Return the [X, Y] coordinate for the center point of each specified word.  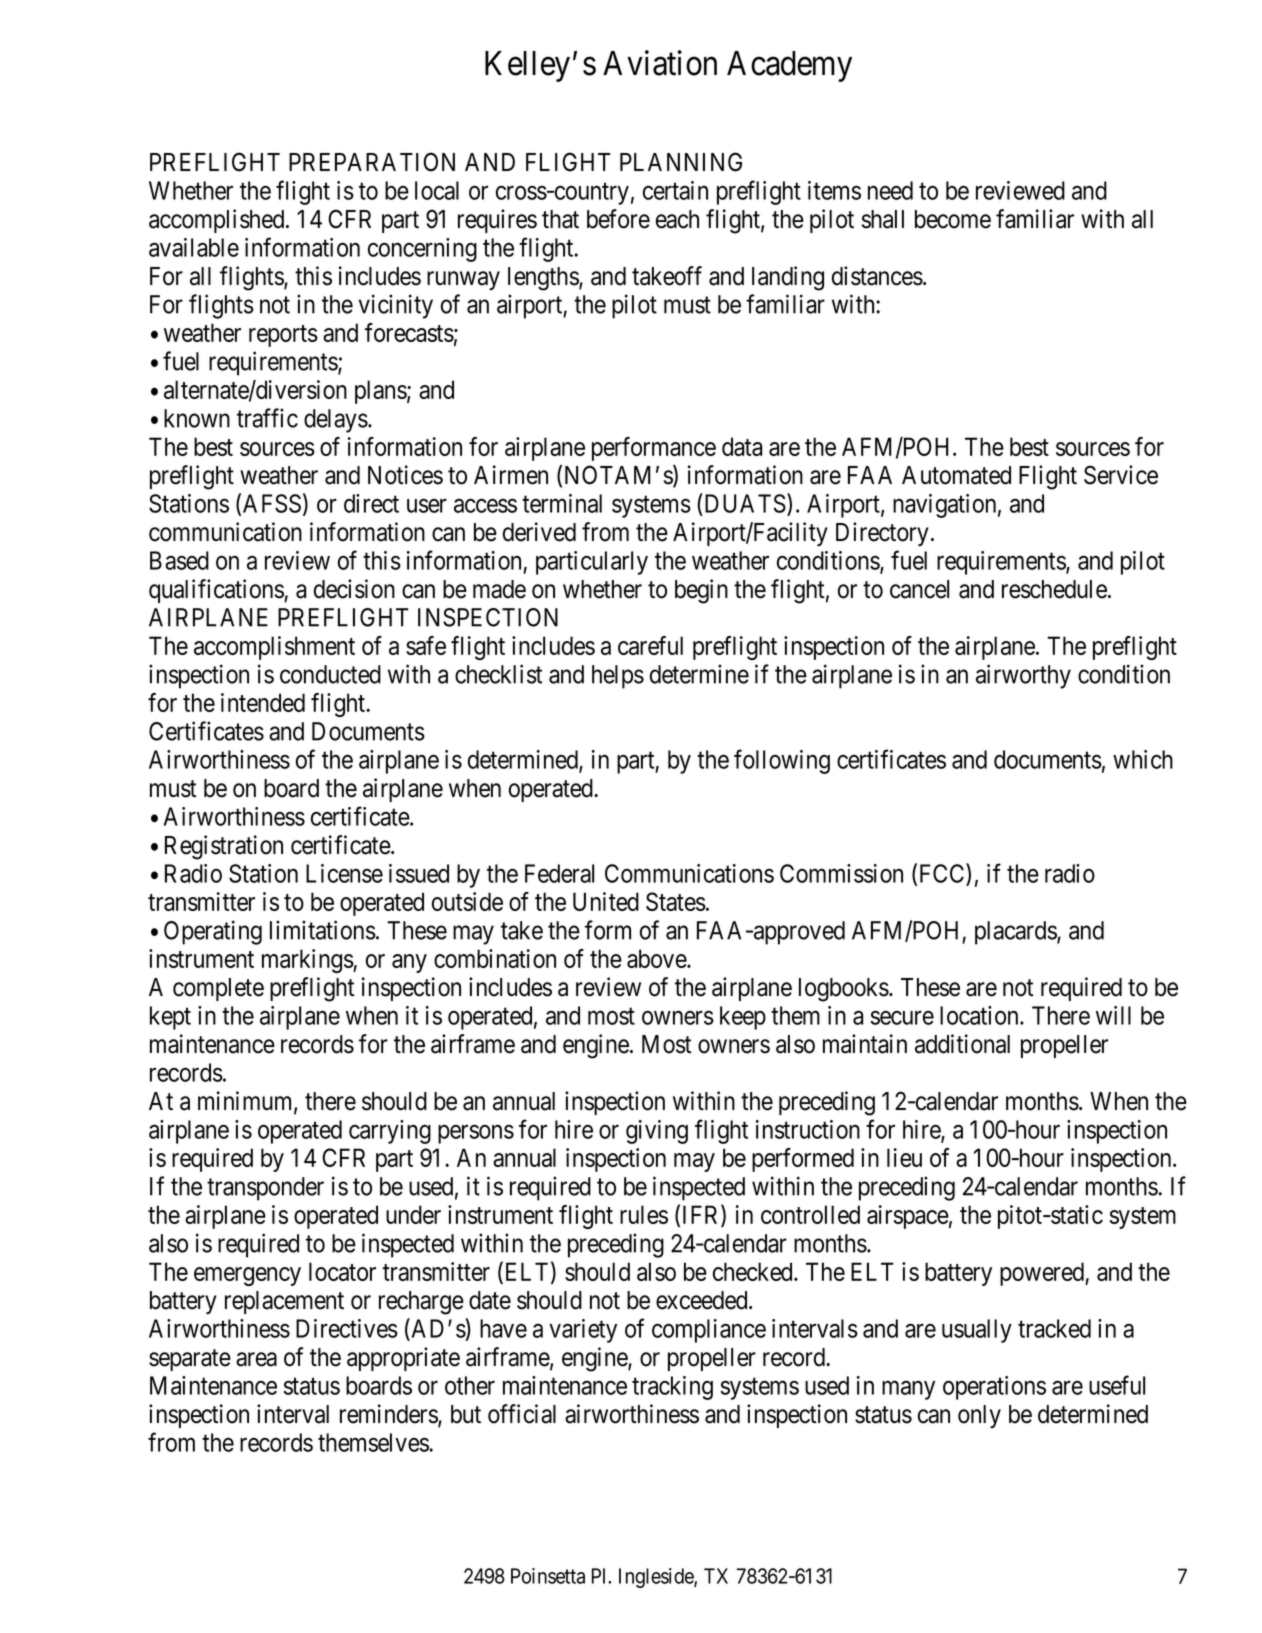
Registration [224, 847]
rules [644, 1214]
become [953, 219]
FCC [943, 873]
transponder [265, 1189]
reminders [389, 1415]
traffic [267, 418]
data [742, 446]
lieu [904, 1157]
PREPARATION [372, 162]
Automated [956, 475]
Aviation [660, 63]
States [676, 901]
